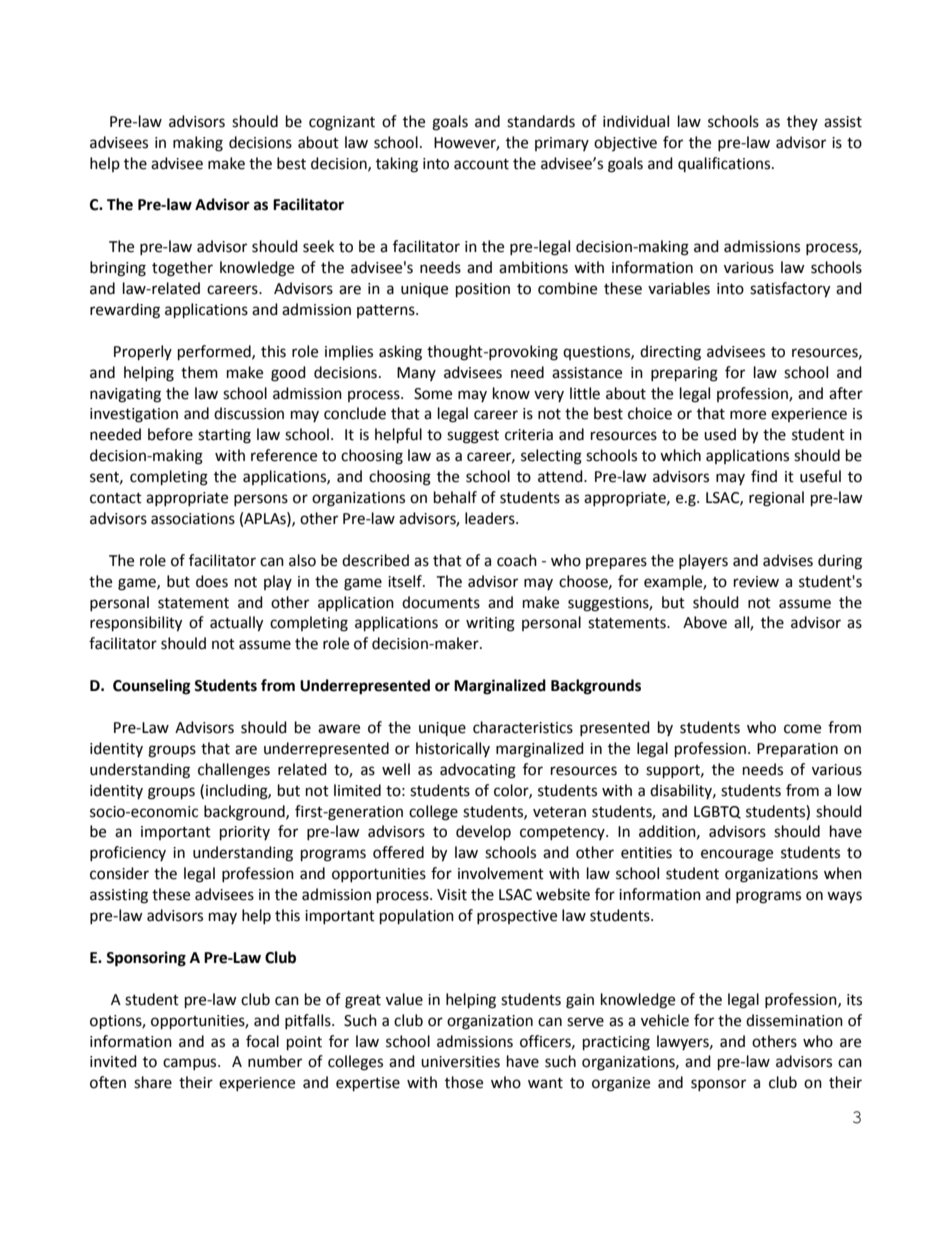 The height and width of the page is (1233, 952). What do you see at coordinates (764, 476) in the page?
I see `find` at bounding box center [764, 476].
